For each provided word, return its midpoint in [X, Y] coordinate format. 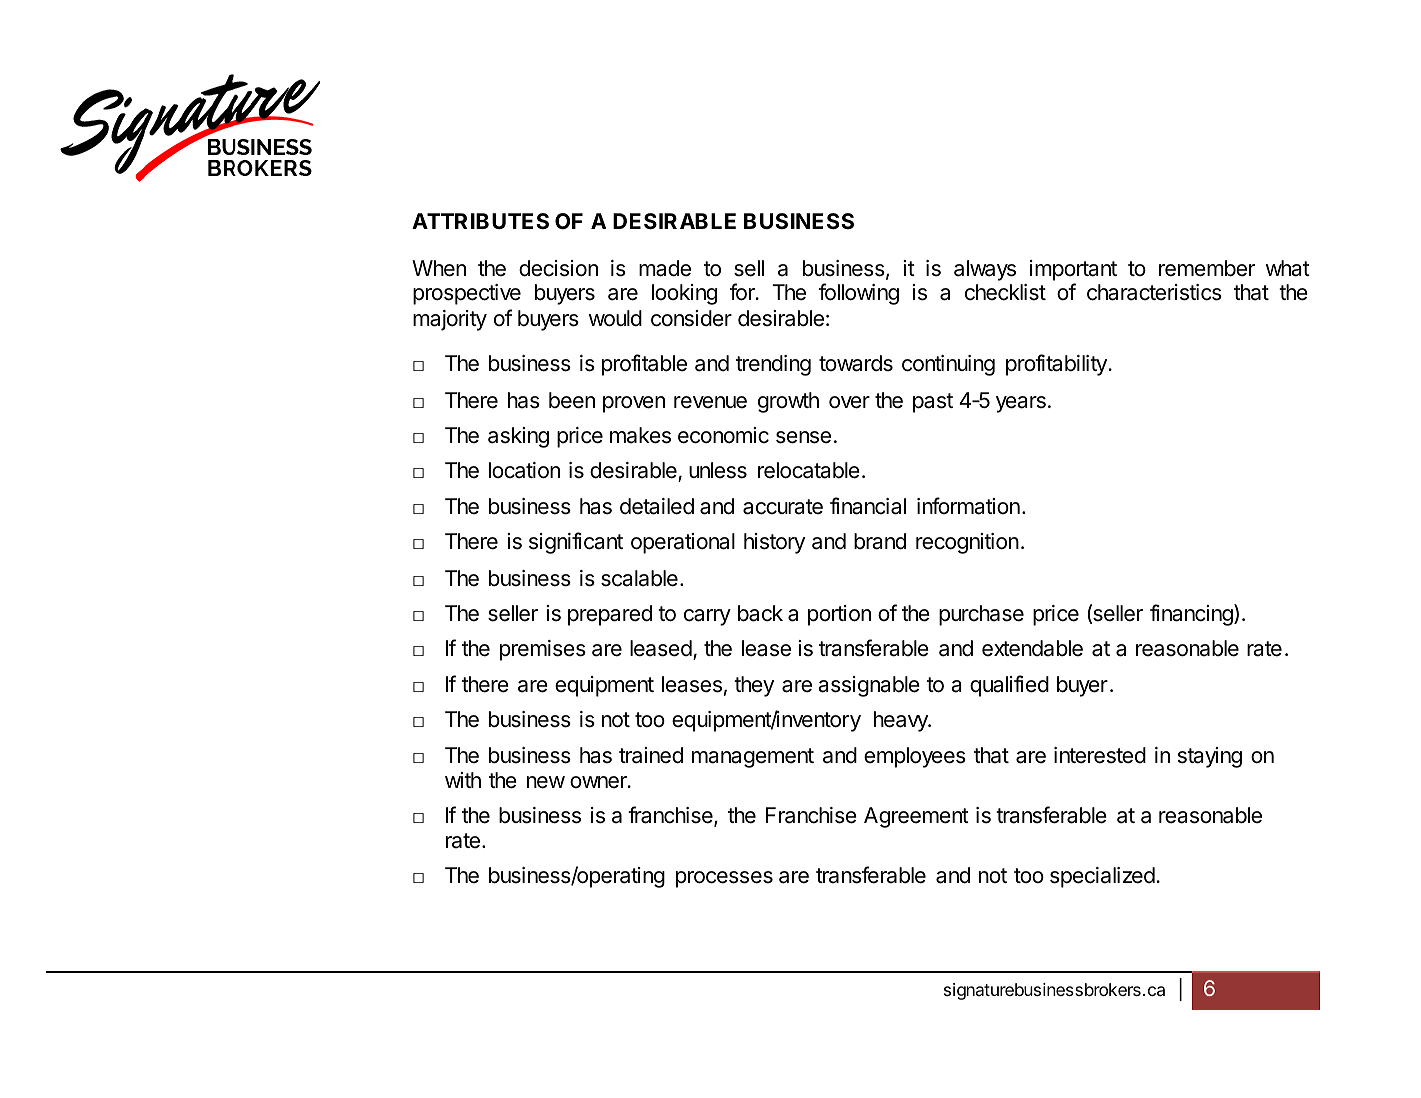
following [859, 294]
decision [558, 268]
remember [1207, 268]
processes [724, 879]
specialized [1102, 877]
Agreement [916, 817]
